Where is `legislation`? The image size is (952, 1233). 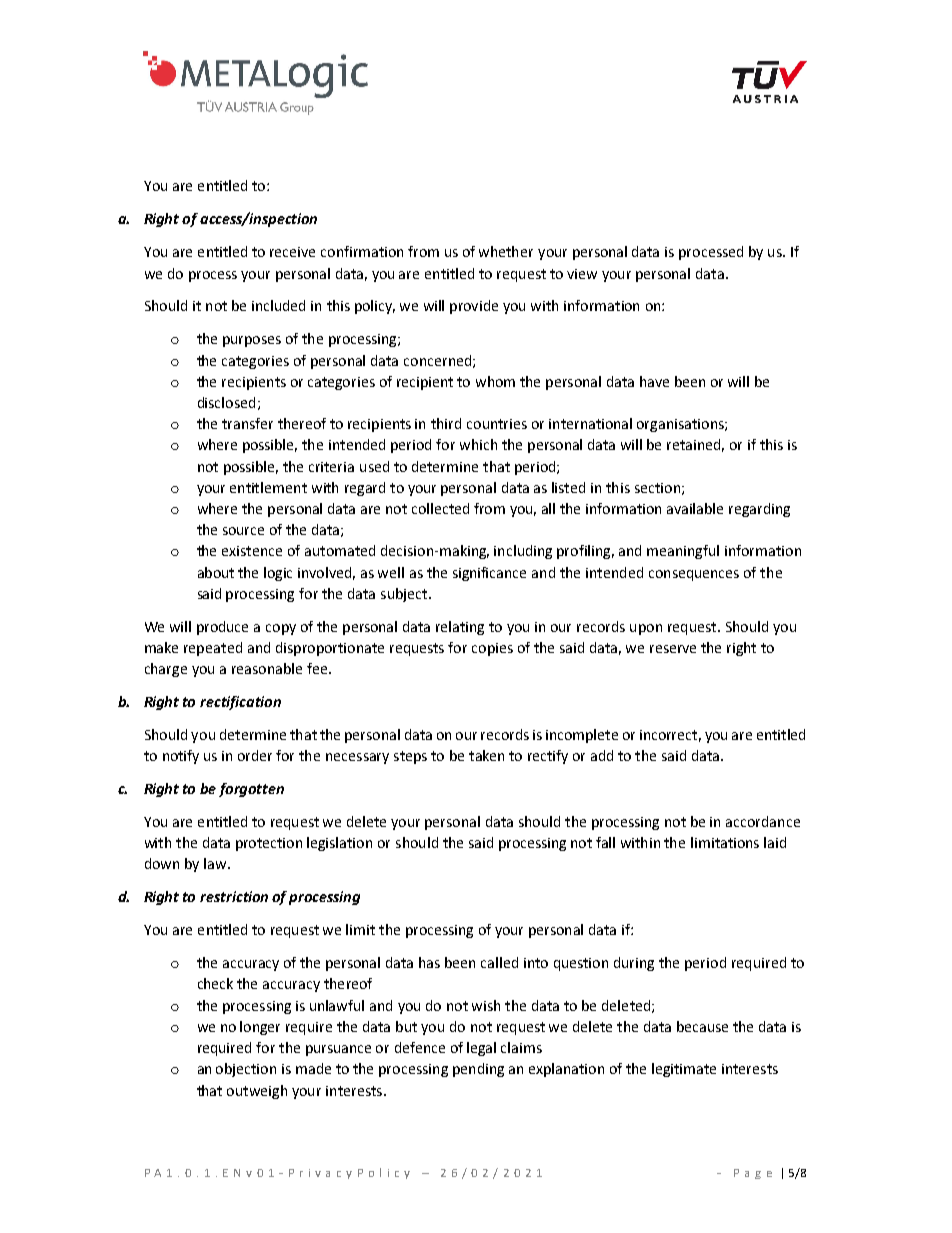 legislation is located at coordinates (339, 844).
